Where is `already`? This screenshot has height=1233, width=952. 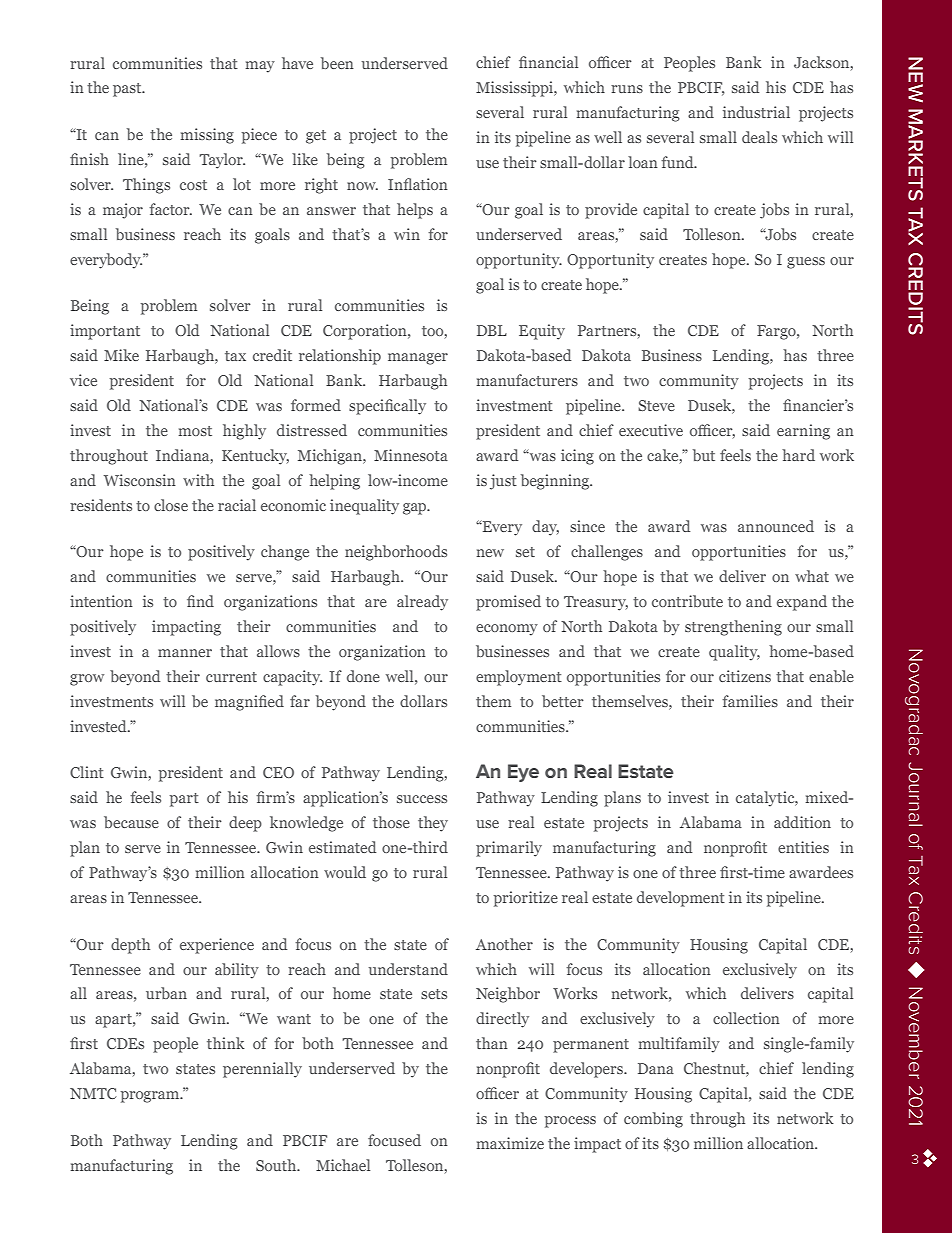
already is located at coordinates (422, 603).
